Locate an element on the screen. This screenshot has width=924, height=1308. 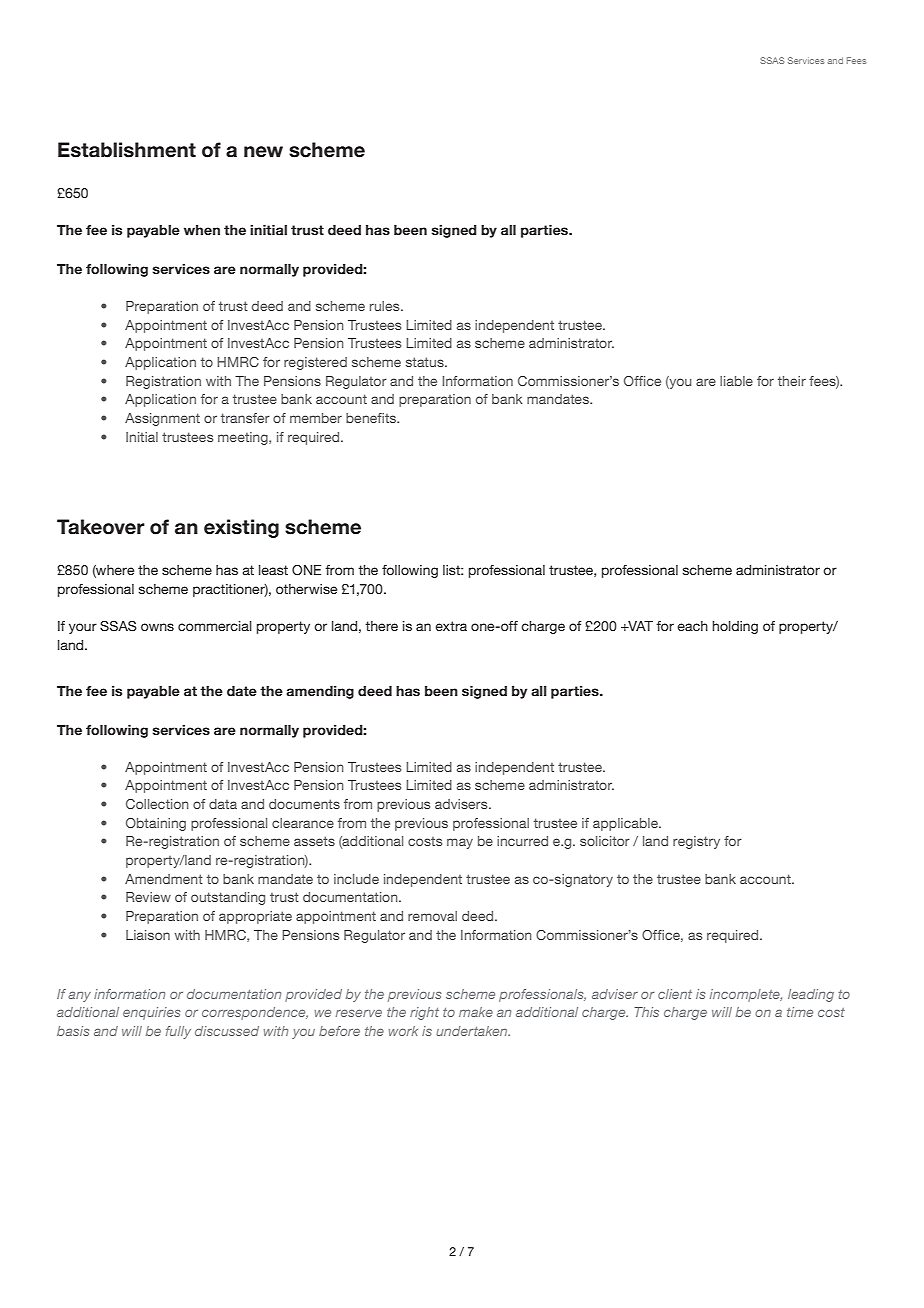
new is located at coordinates (263, 152).
